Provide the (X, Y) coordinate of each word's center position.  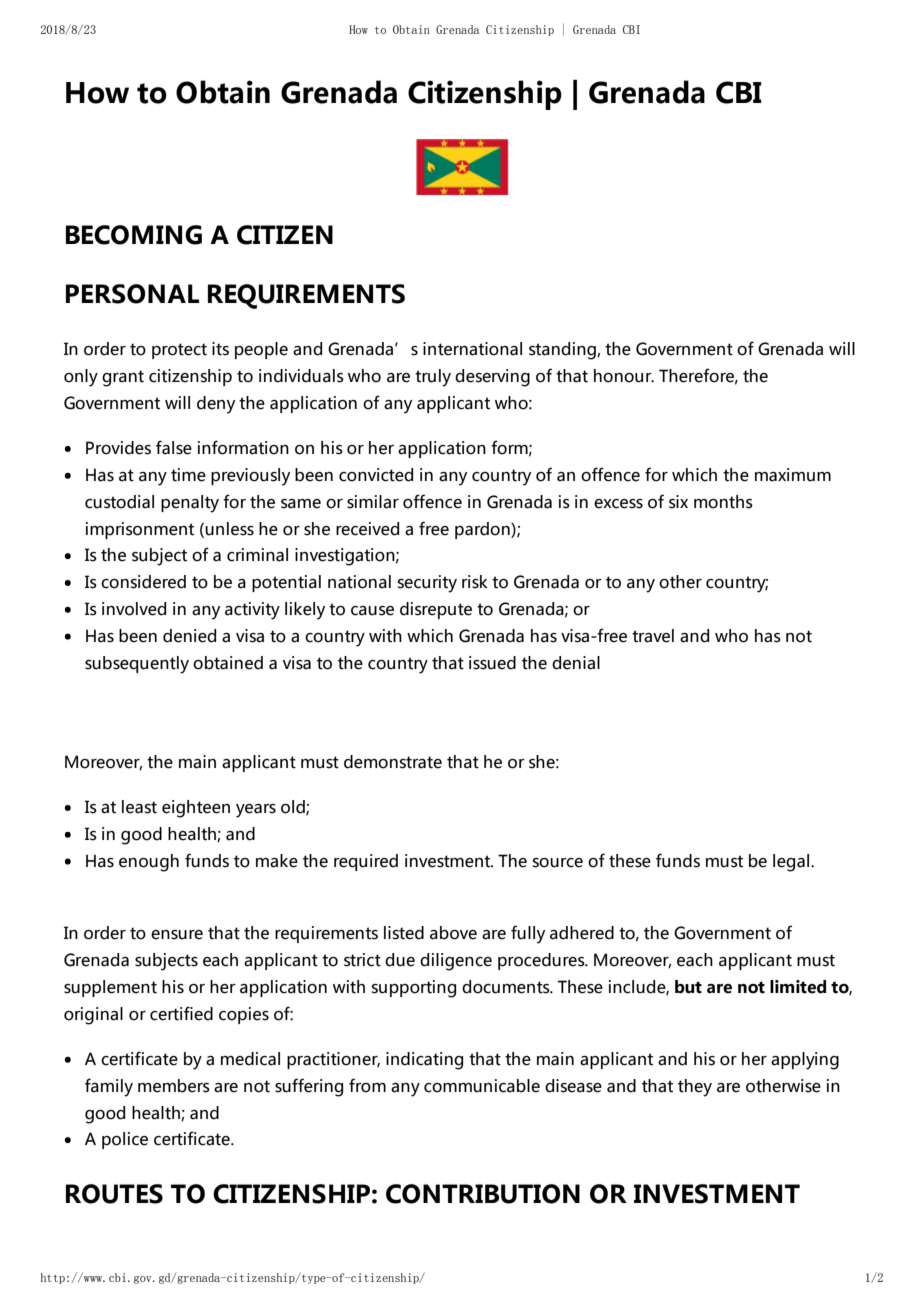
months (723, 502)
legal (792, 863)
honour (624, 376)
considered (143, 582)
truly (433, 378)
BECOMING (134, 235)
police (125, 1140)
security (427, 584)
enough (149, 863)
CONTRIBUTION (483, 1194)
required (366, 862)
